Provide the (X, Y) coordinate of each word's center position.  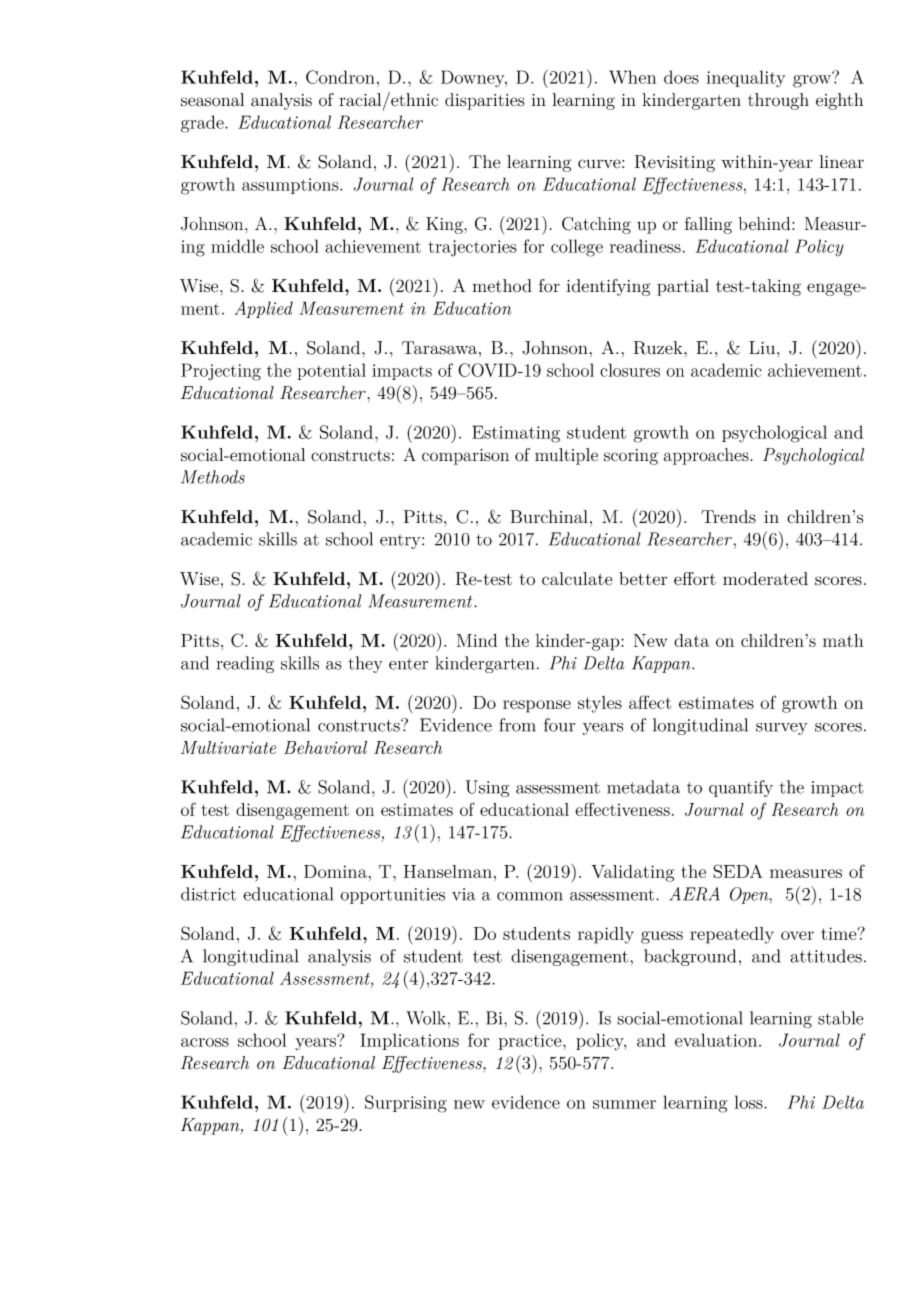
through (778, 101)
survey (782, 729)
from (517, 725)
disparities (485, 101)
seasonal (212, 100)
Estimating (516, 434)
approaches (707, 456)
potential (331, 371)
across (205, 1042)
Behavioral (325, 747)
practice (531, 1042)
